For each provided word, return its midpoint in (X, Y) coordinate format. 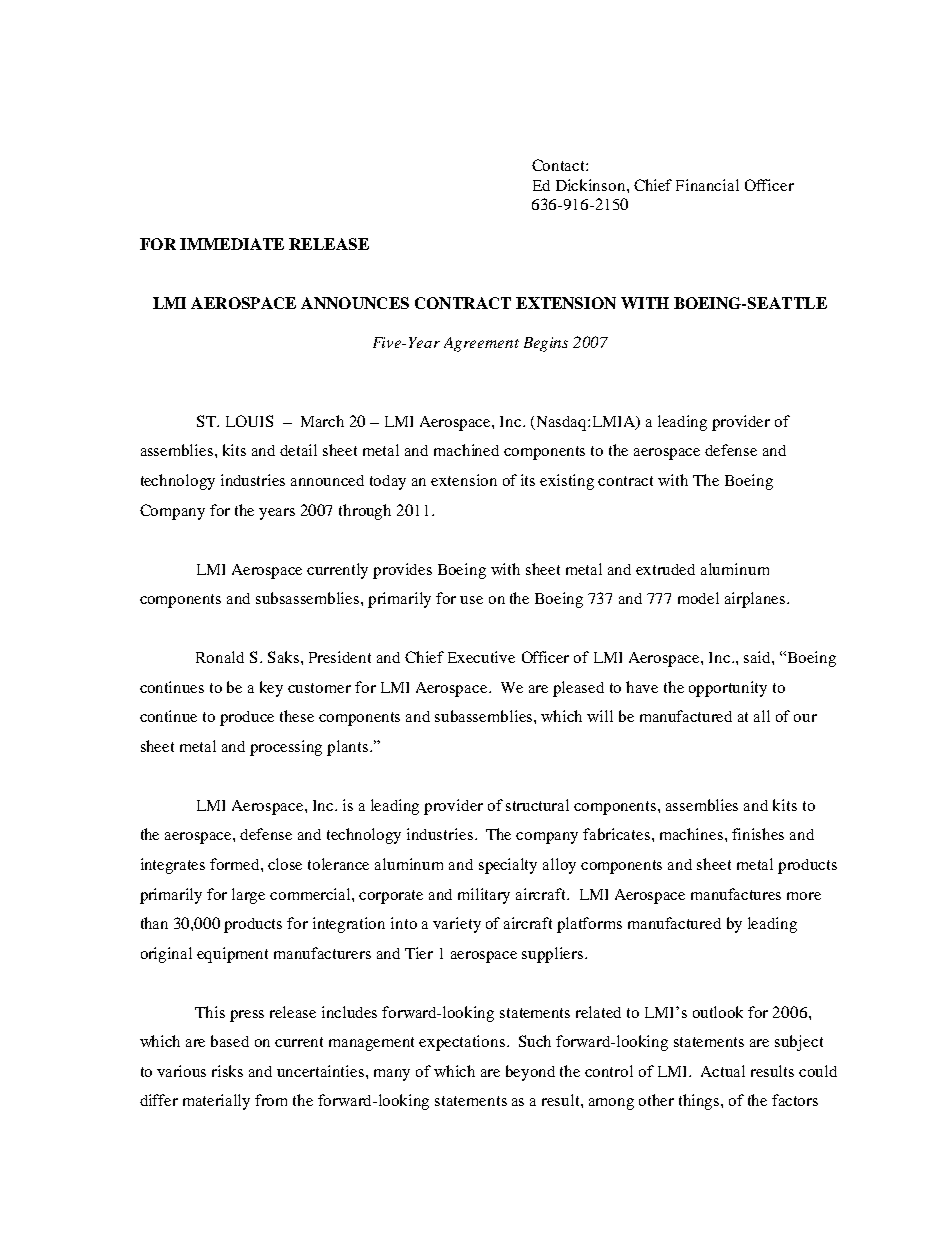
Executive (481, 657)
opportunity (728, 689)
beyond (530, 1073)
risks (227, 1071)
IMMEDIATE (232, 244)
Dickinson (592, 185)
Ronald (220, 657)
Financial (707, 185)
